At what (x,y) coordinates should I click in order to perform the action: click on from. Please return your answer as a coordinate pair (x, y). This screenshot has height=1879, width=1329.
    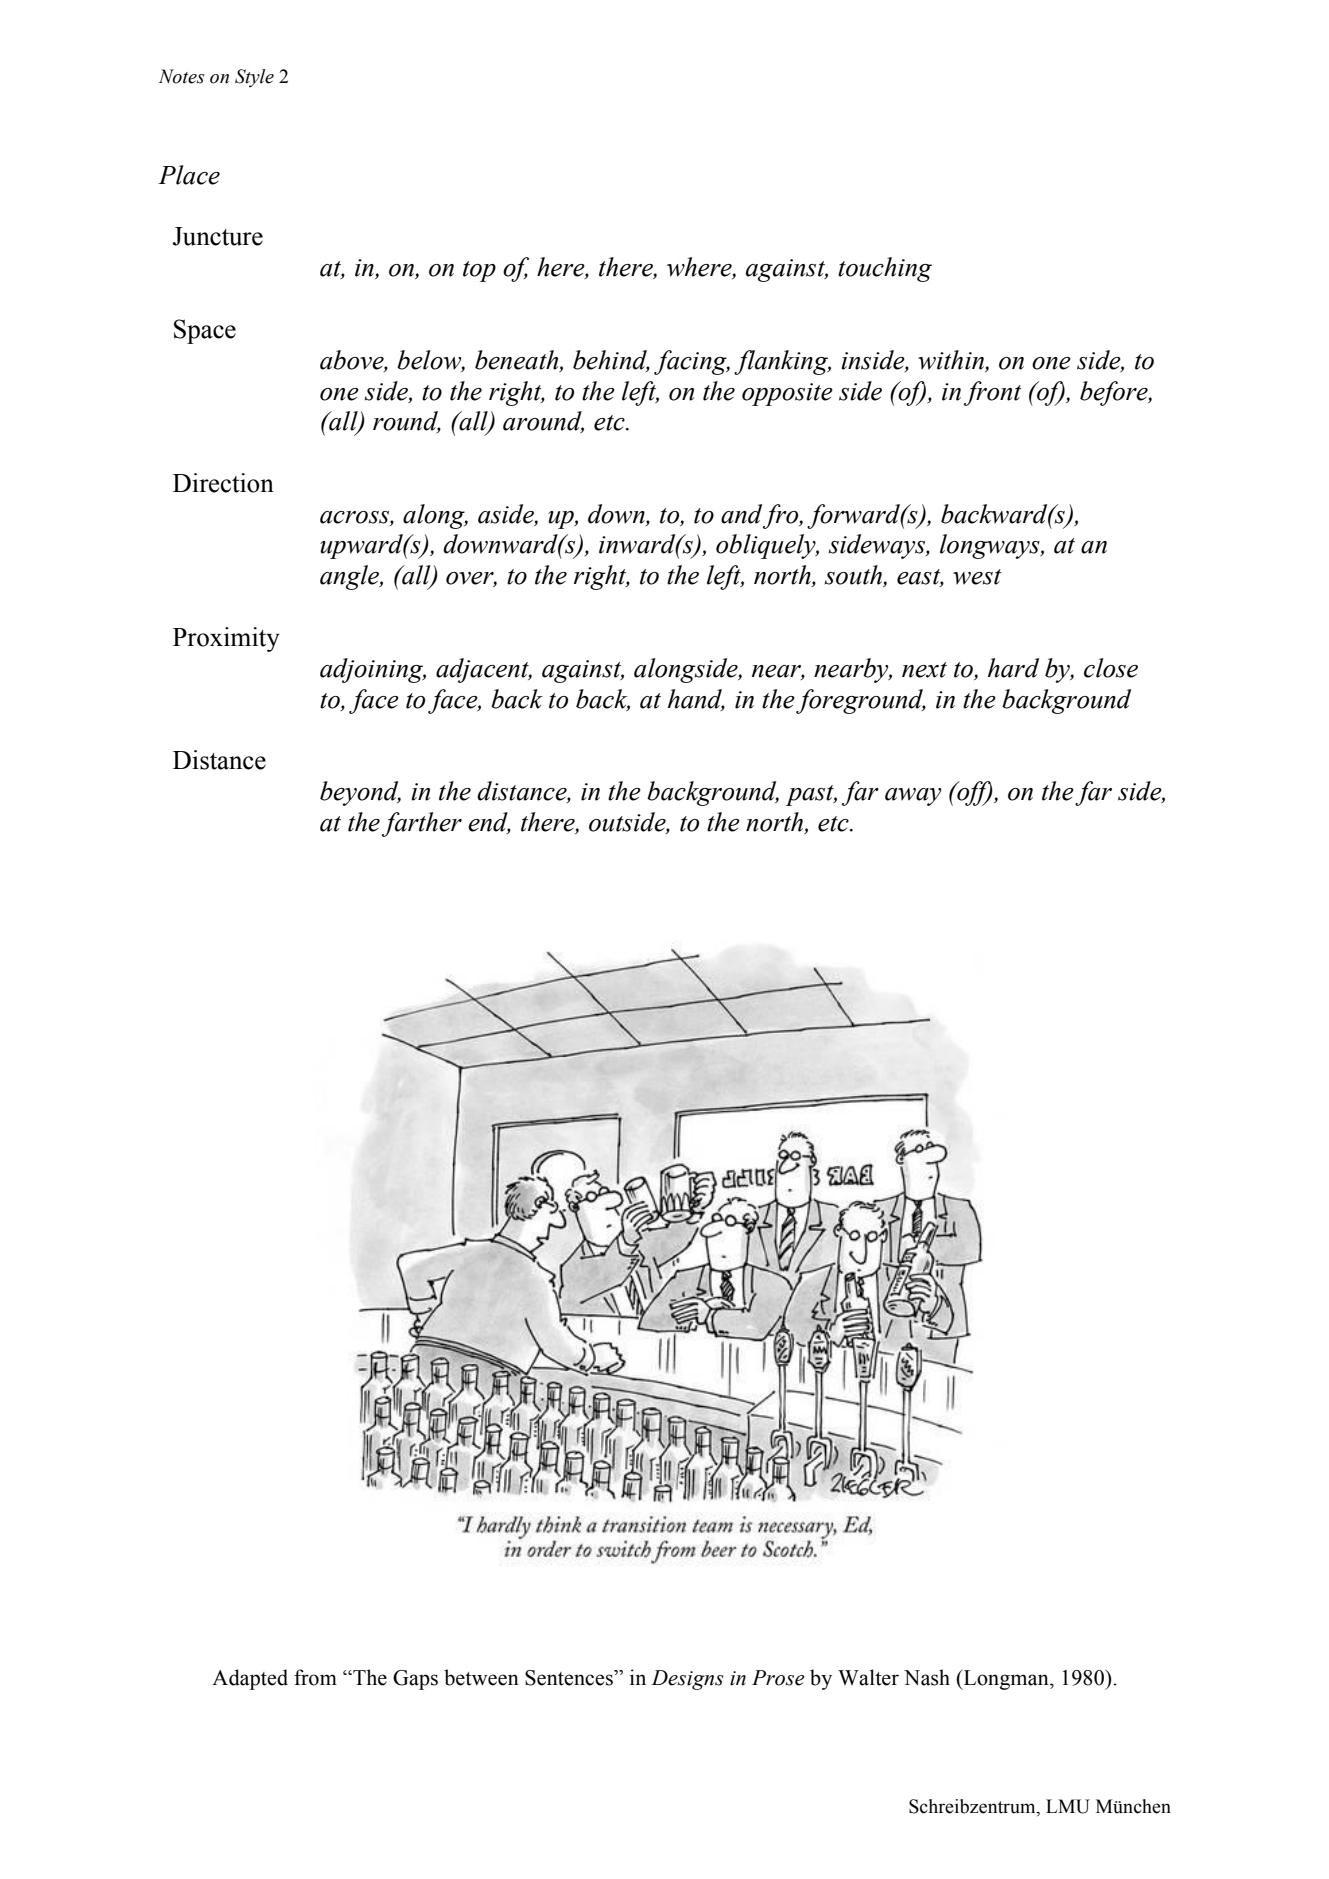
    Looking at the image, I should click on (315, 1677).
